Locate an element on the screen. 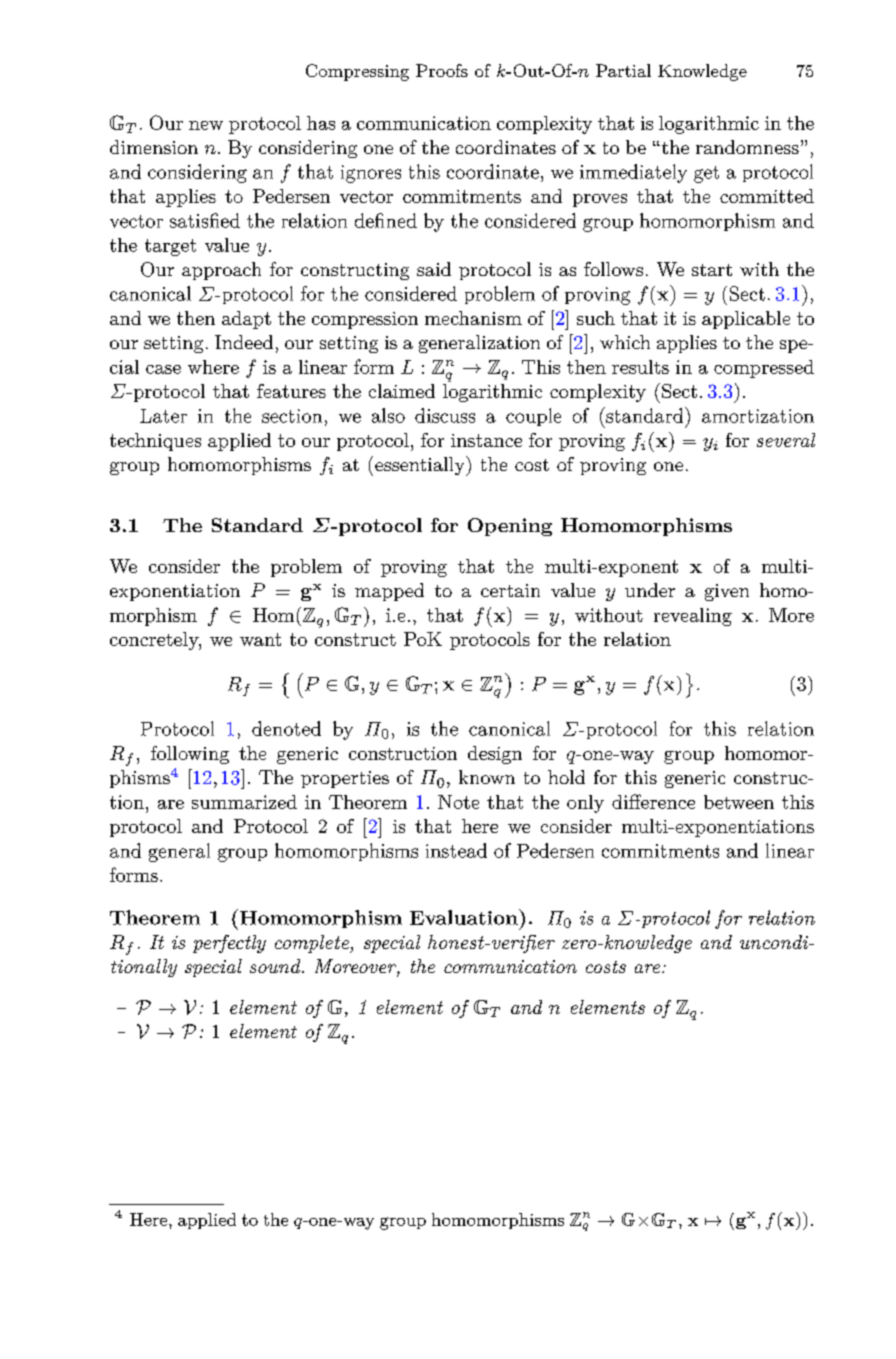 Image resolution: width=896 pixels, height=1359 pixels. revealing is located at coordinates (693, 617).
